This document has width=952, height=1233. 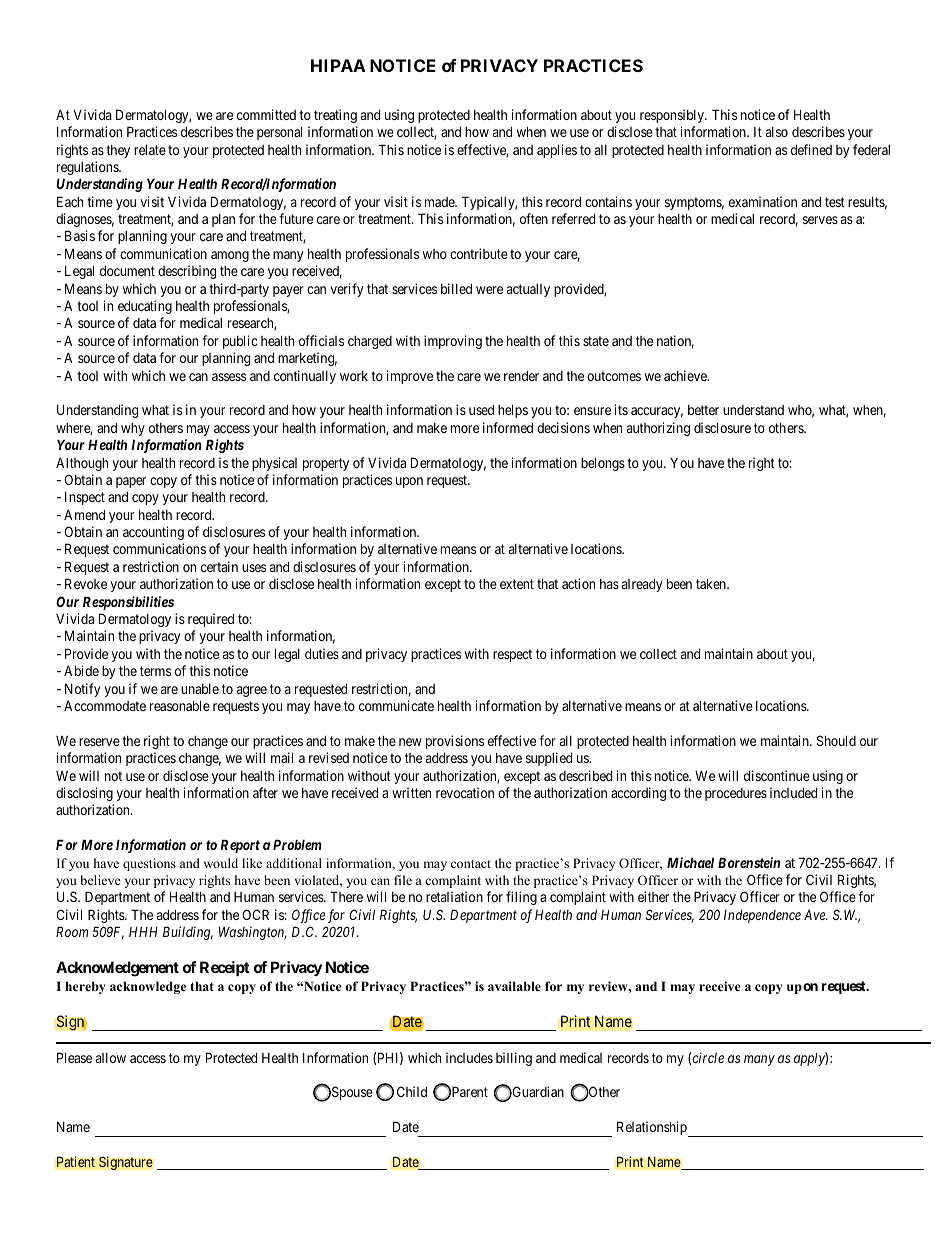 What do you see at coordinates (76, 1162) in the document?
I see `Patient` at bounding box center [76, 1162].
